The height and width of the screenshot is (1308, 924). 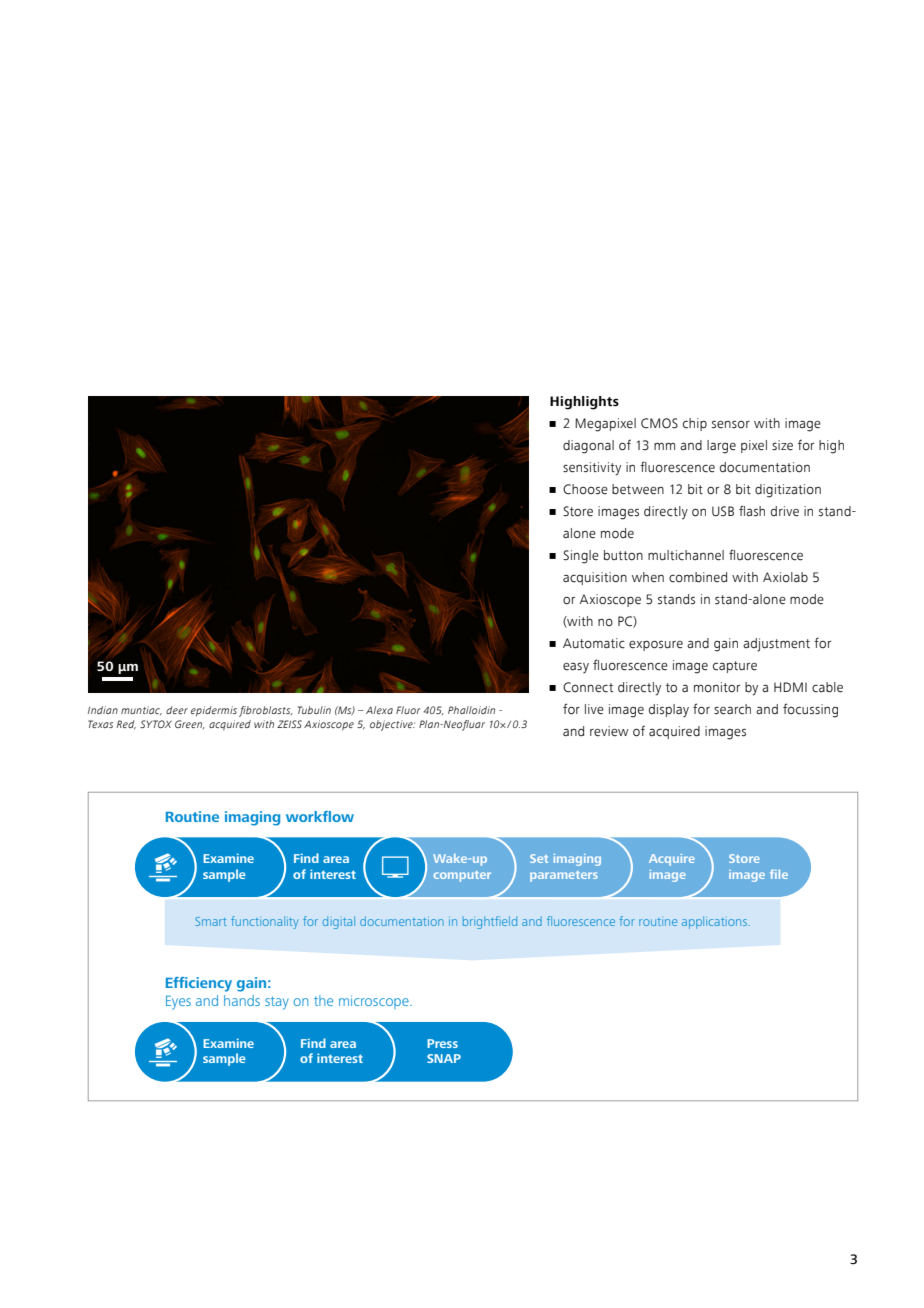 What do you see at coordinates (721, 447) in the screenshot?
I see `large` at bounding box center [721, 447].
